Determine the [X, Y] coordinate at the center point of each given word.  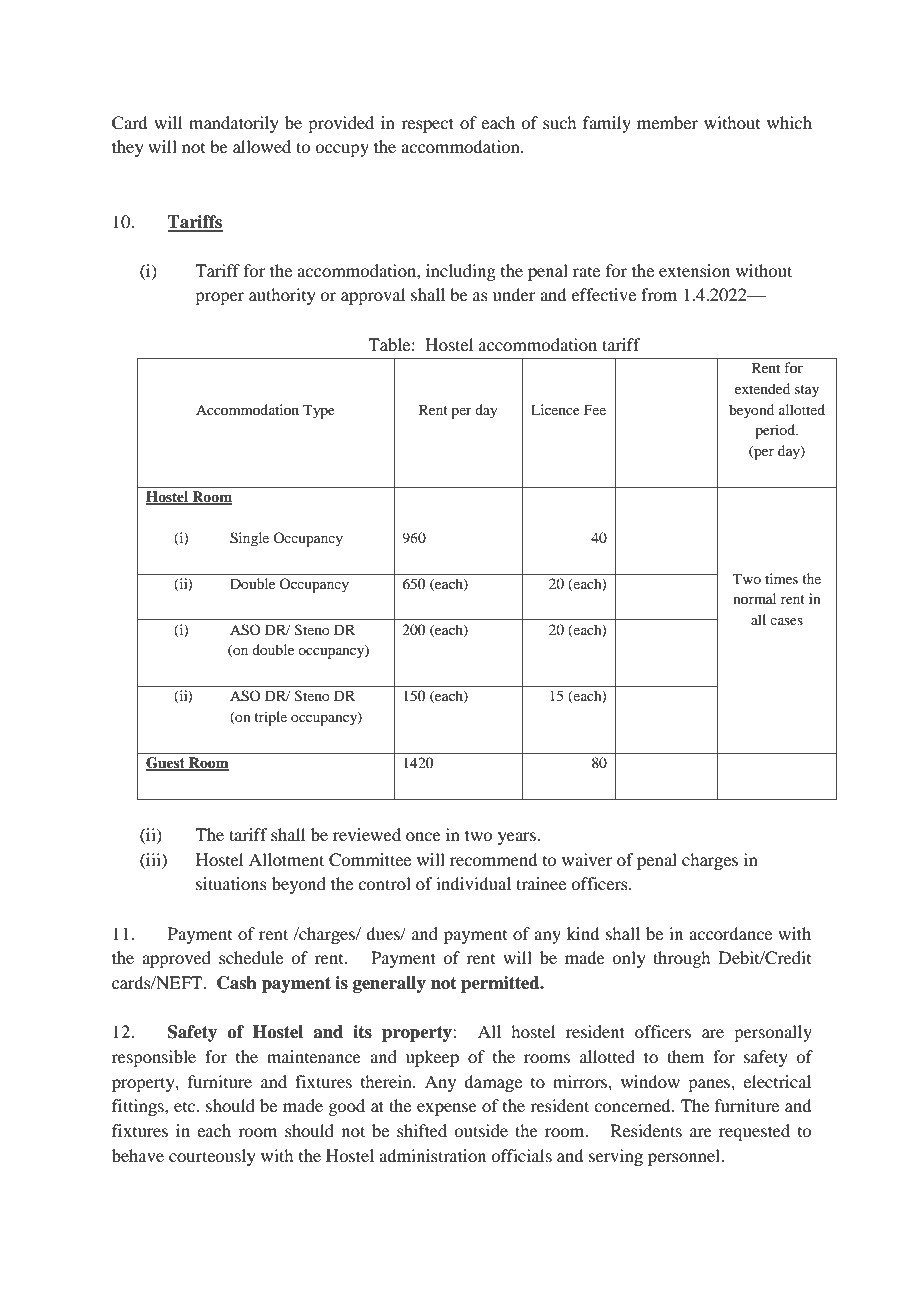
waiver [587, 859]
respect [427, 125]
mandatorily [234, 124]
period [776, 431]
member [667, 122]
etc [186, 1107]
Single [249, 539]
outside [481, 1130]
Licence [555, 409]
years [517, 838]
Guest [166, 764]
